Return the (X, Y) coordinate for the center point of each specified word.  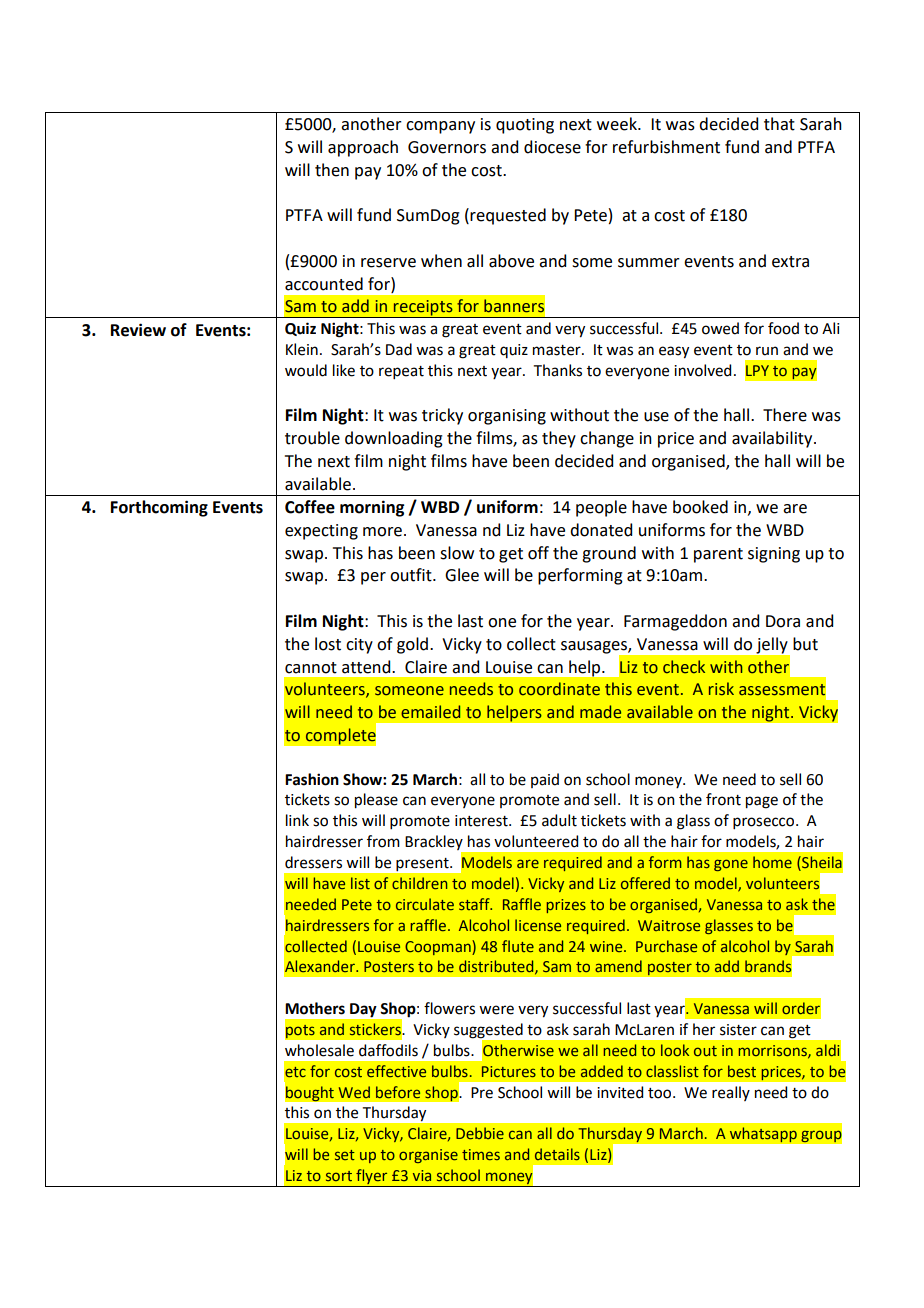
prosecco (765, 823)
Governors (447, 147)
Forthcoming (159, 508)
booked (700, 507)
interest (482, 821)
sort (339, 1176)
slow (457, 553)
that (779, 124)
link (297, 820)
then (332, 170)
